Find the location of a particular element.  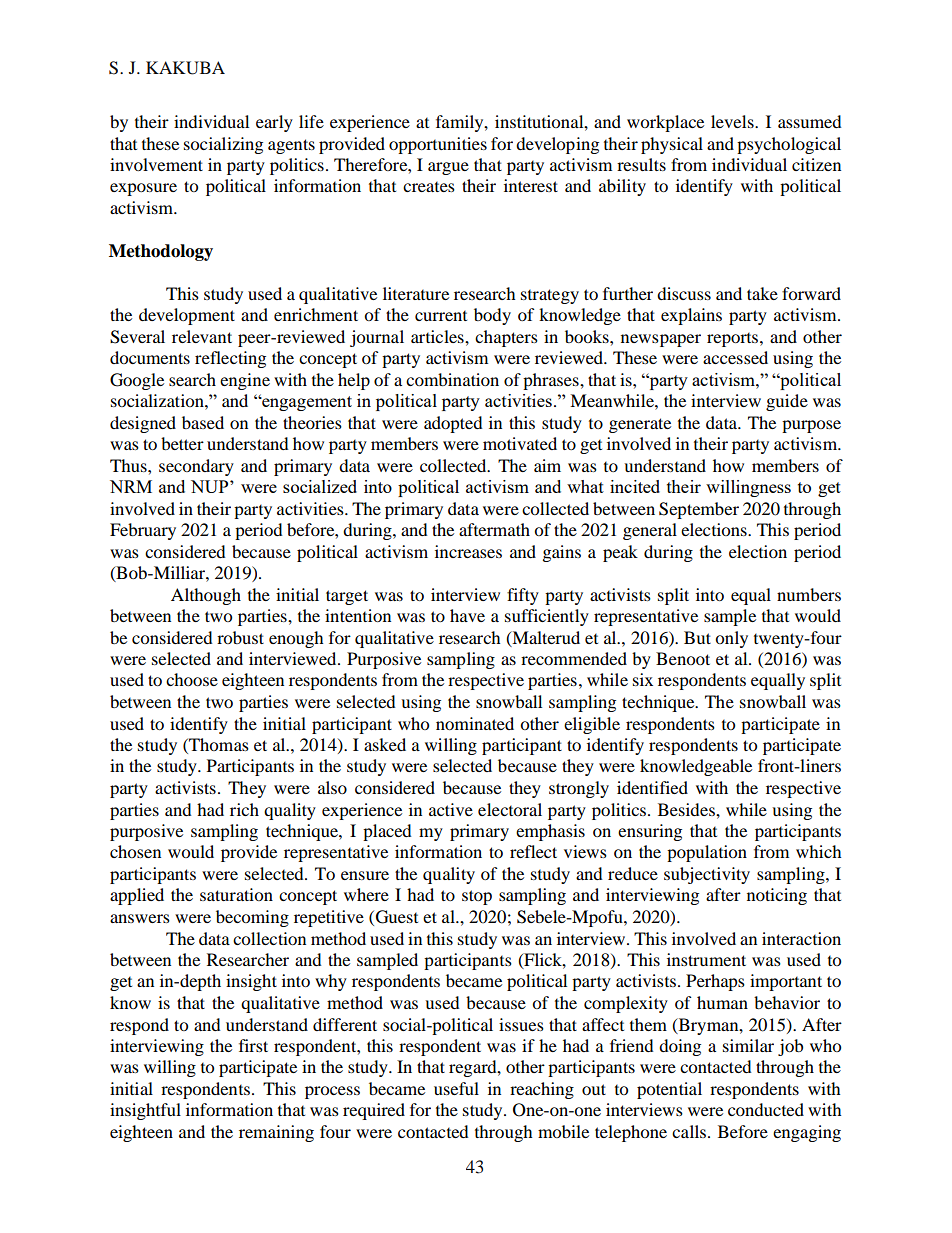

involvement is located at coordinates (156, 164).
